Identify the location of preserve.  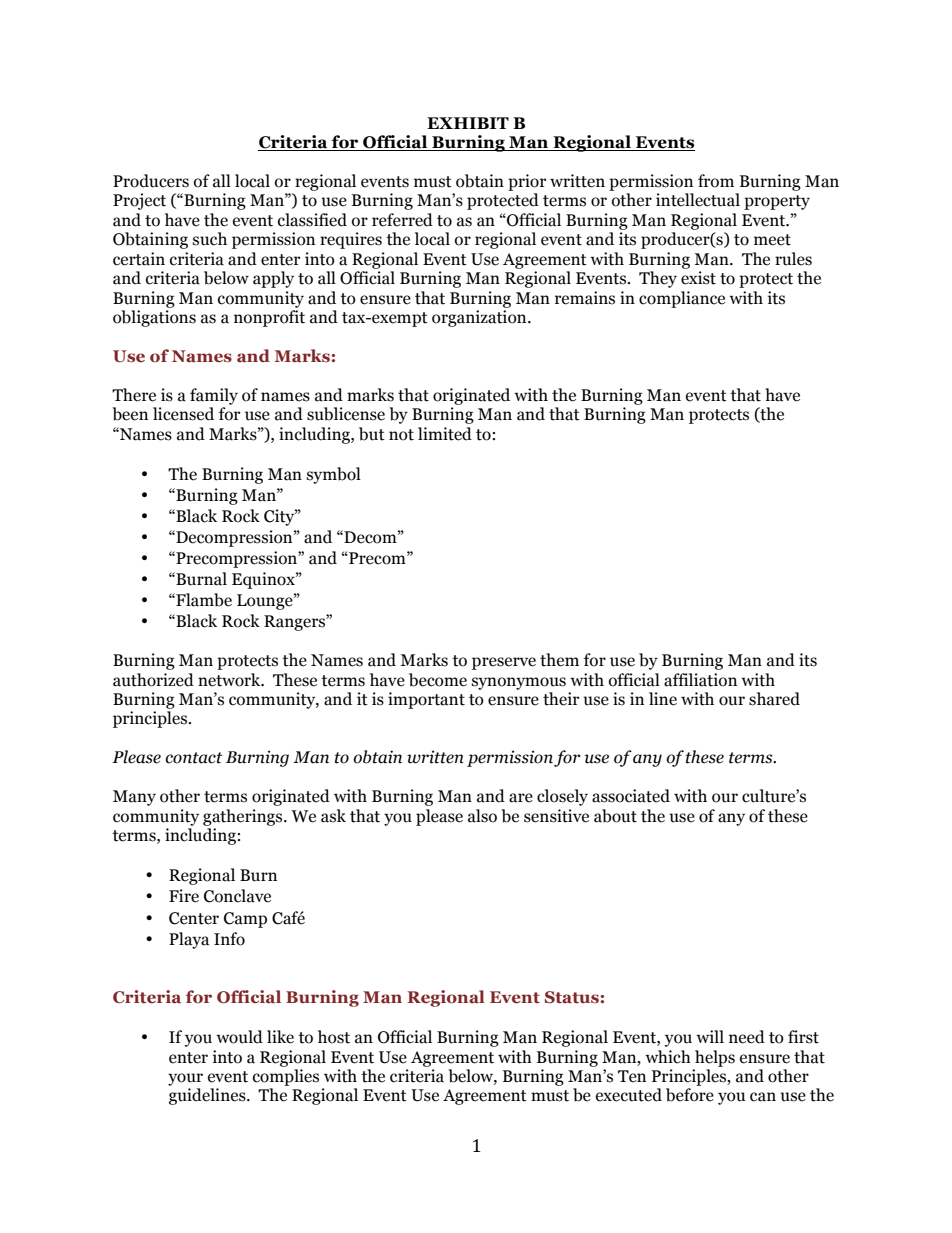
(504, 663).
